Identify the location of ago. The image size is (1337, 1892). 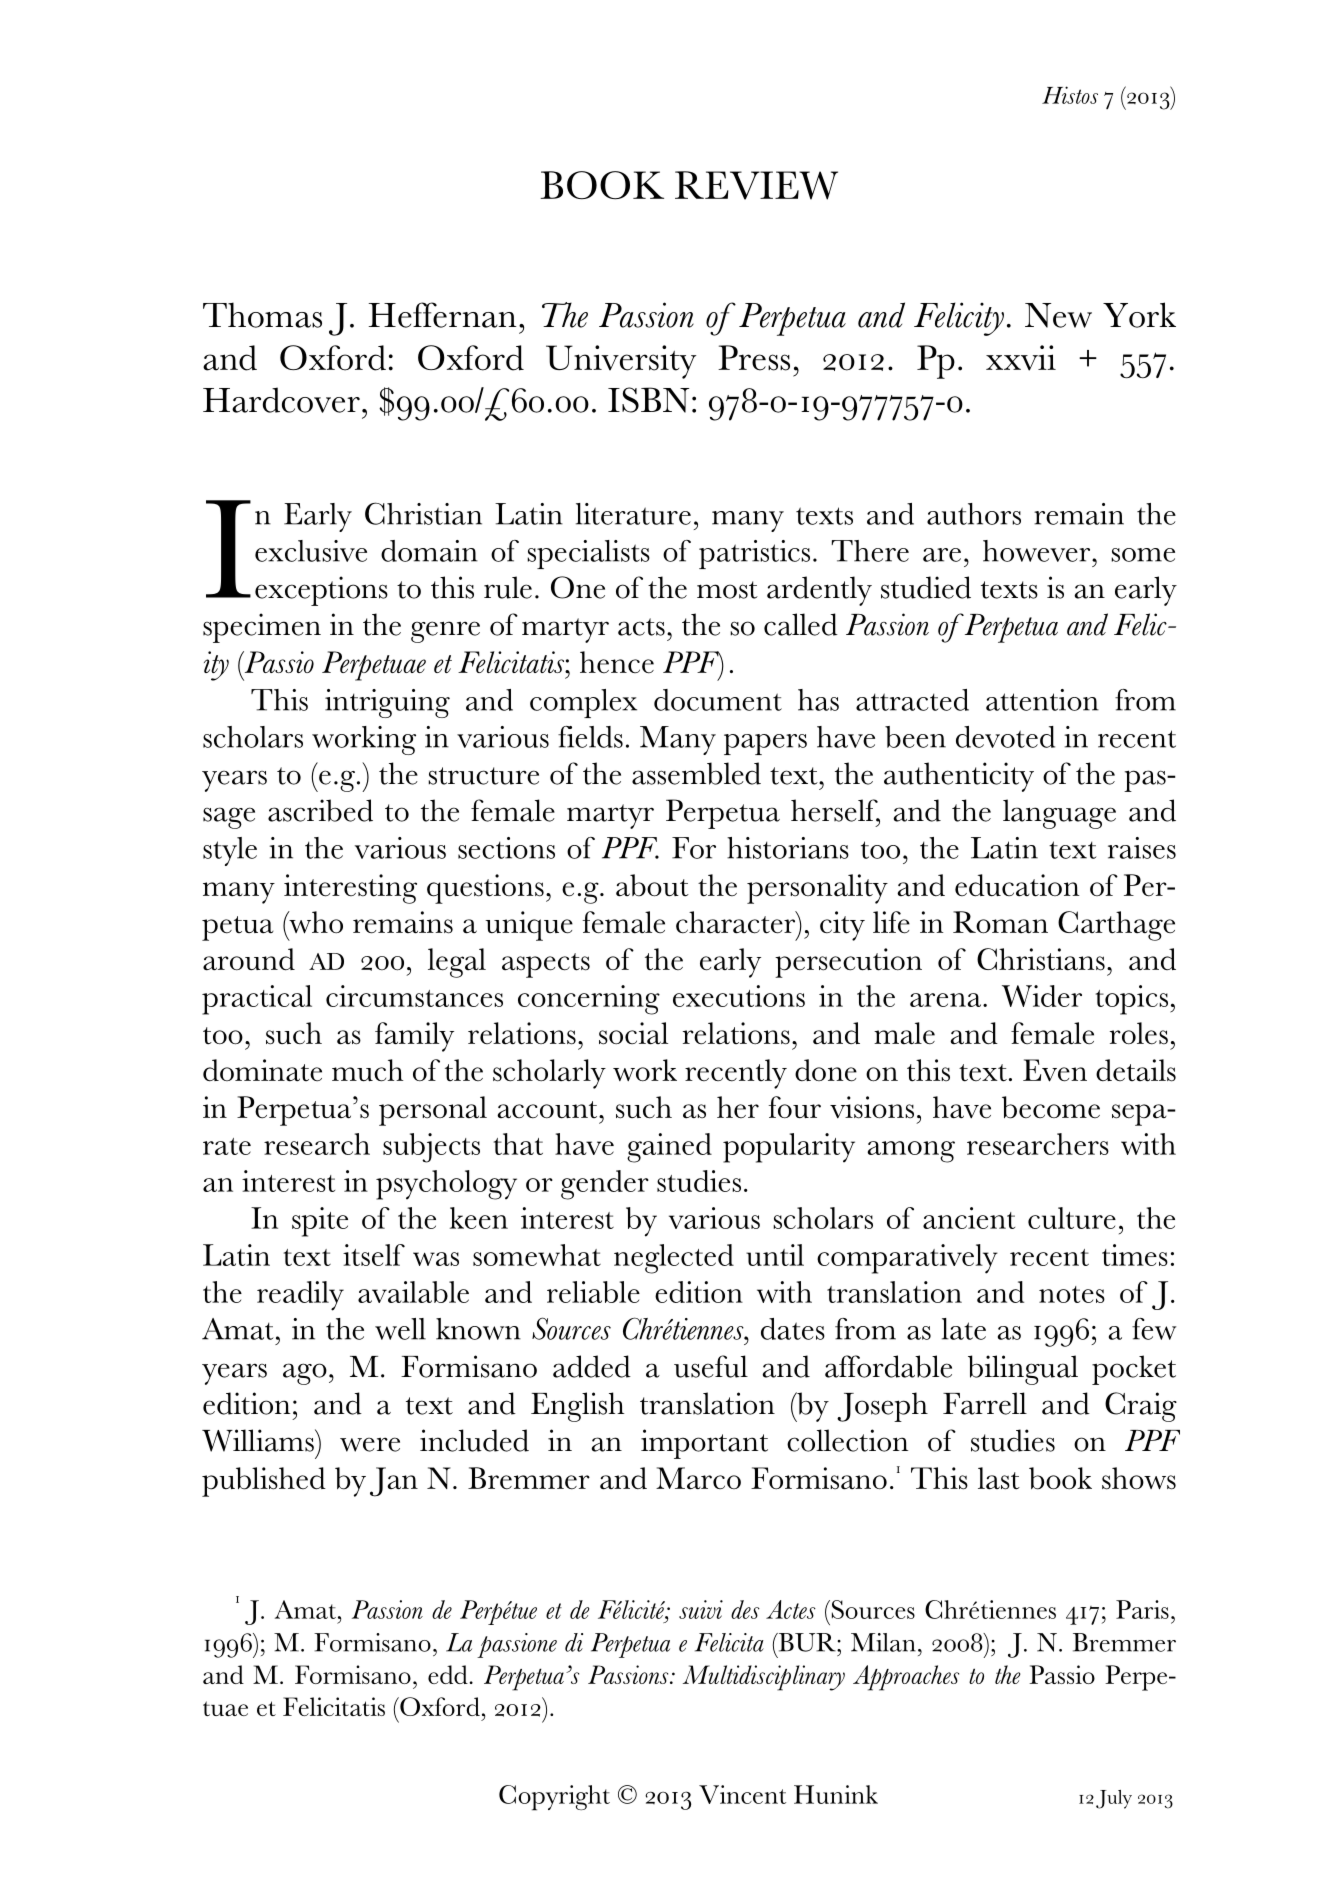
(305, 1374).
